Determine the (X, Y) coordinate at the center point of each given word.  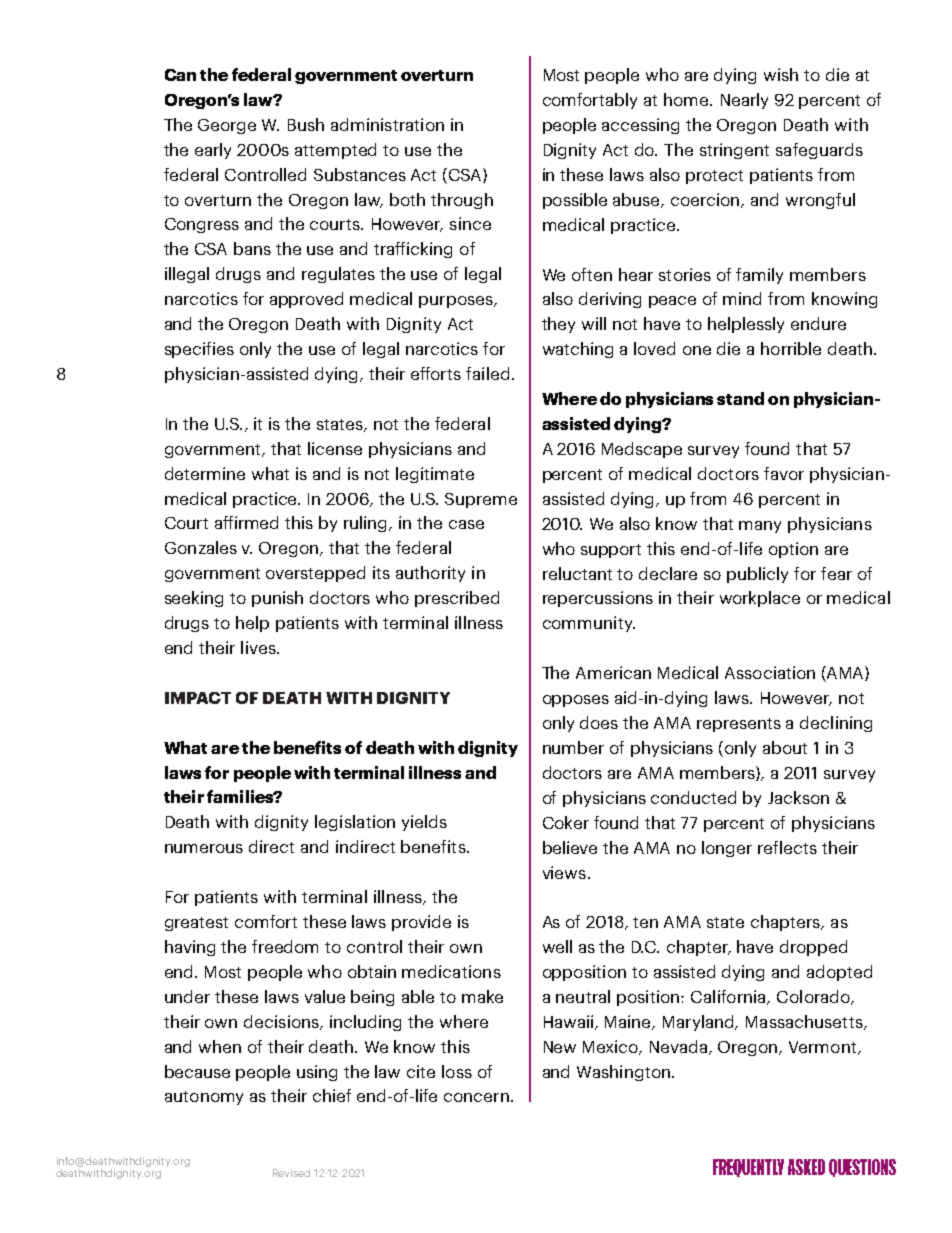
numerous (204, 848)
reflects (787, 847)
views (564, 872)
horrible (791, 348)
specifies (199, 350)
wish (781, 74)
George (227, 126)
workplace (760, 599)
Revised (291, 1173)
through (462, 201)
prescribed (457, 599)
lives (259, 647)
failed (487, 373)
